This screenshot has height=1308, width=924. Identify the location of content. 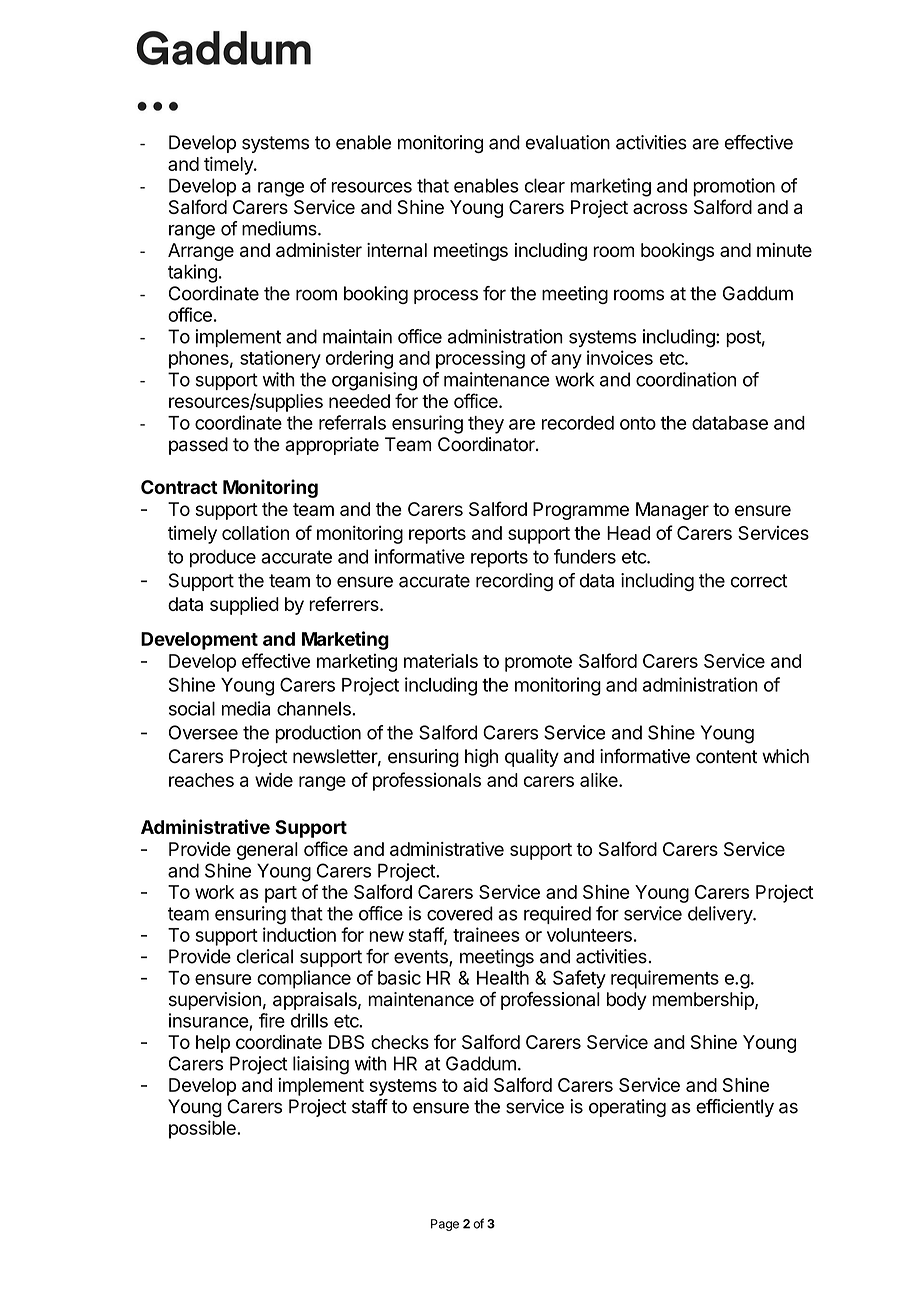
(726, 757).
